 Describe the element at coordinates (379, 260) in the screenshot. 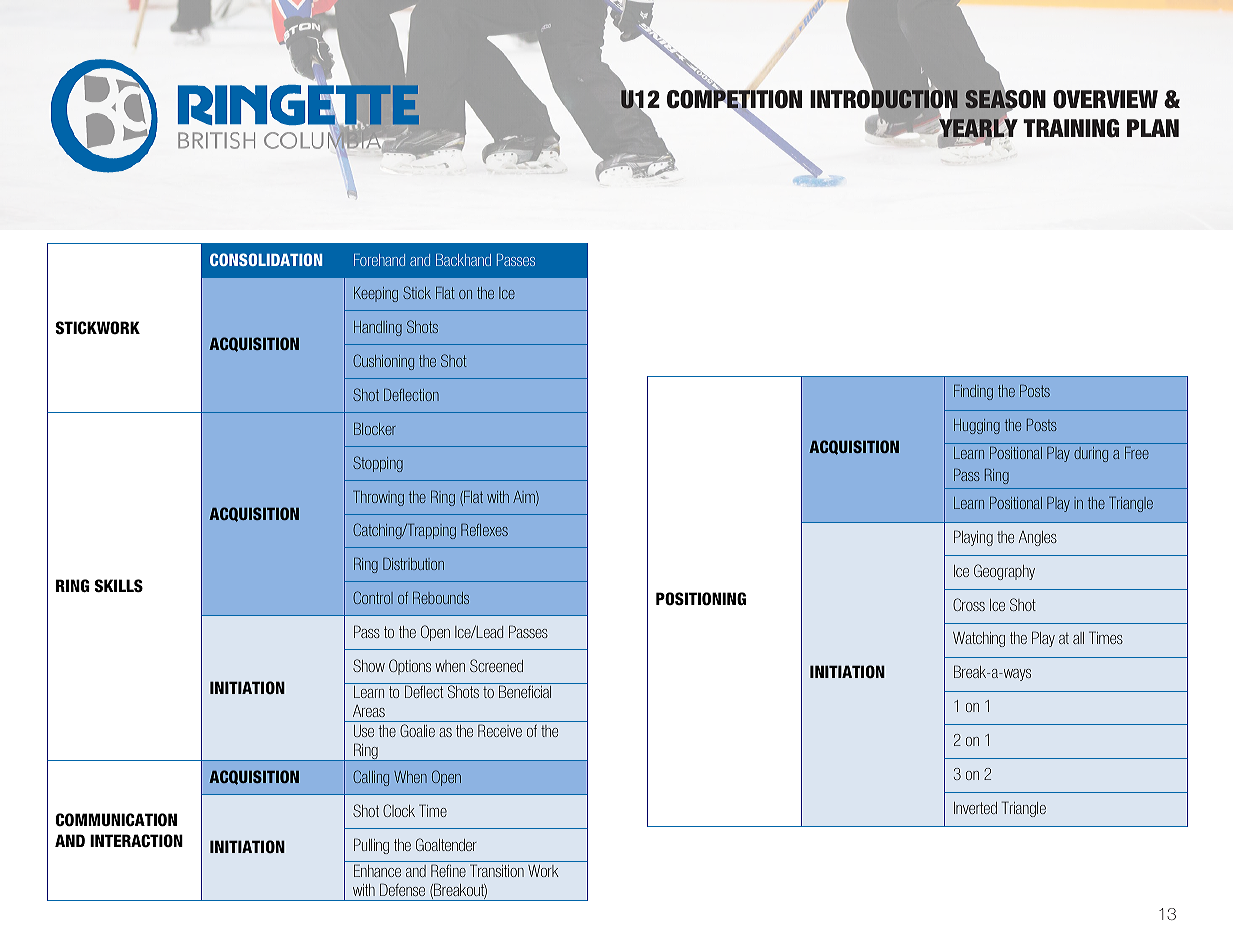

I see `Forehand` at that location.
